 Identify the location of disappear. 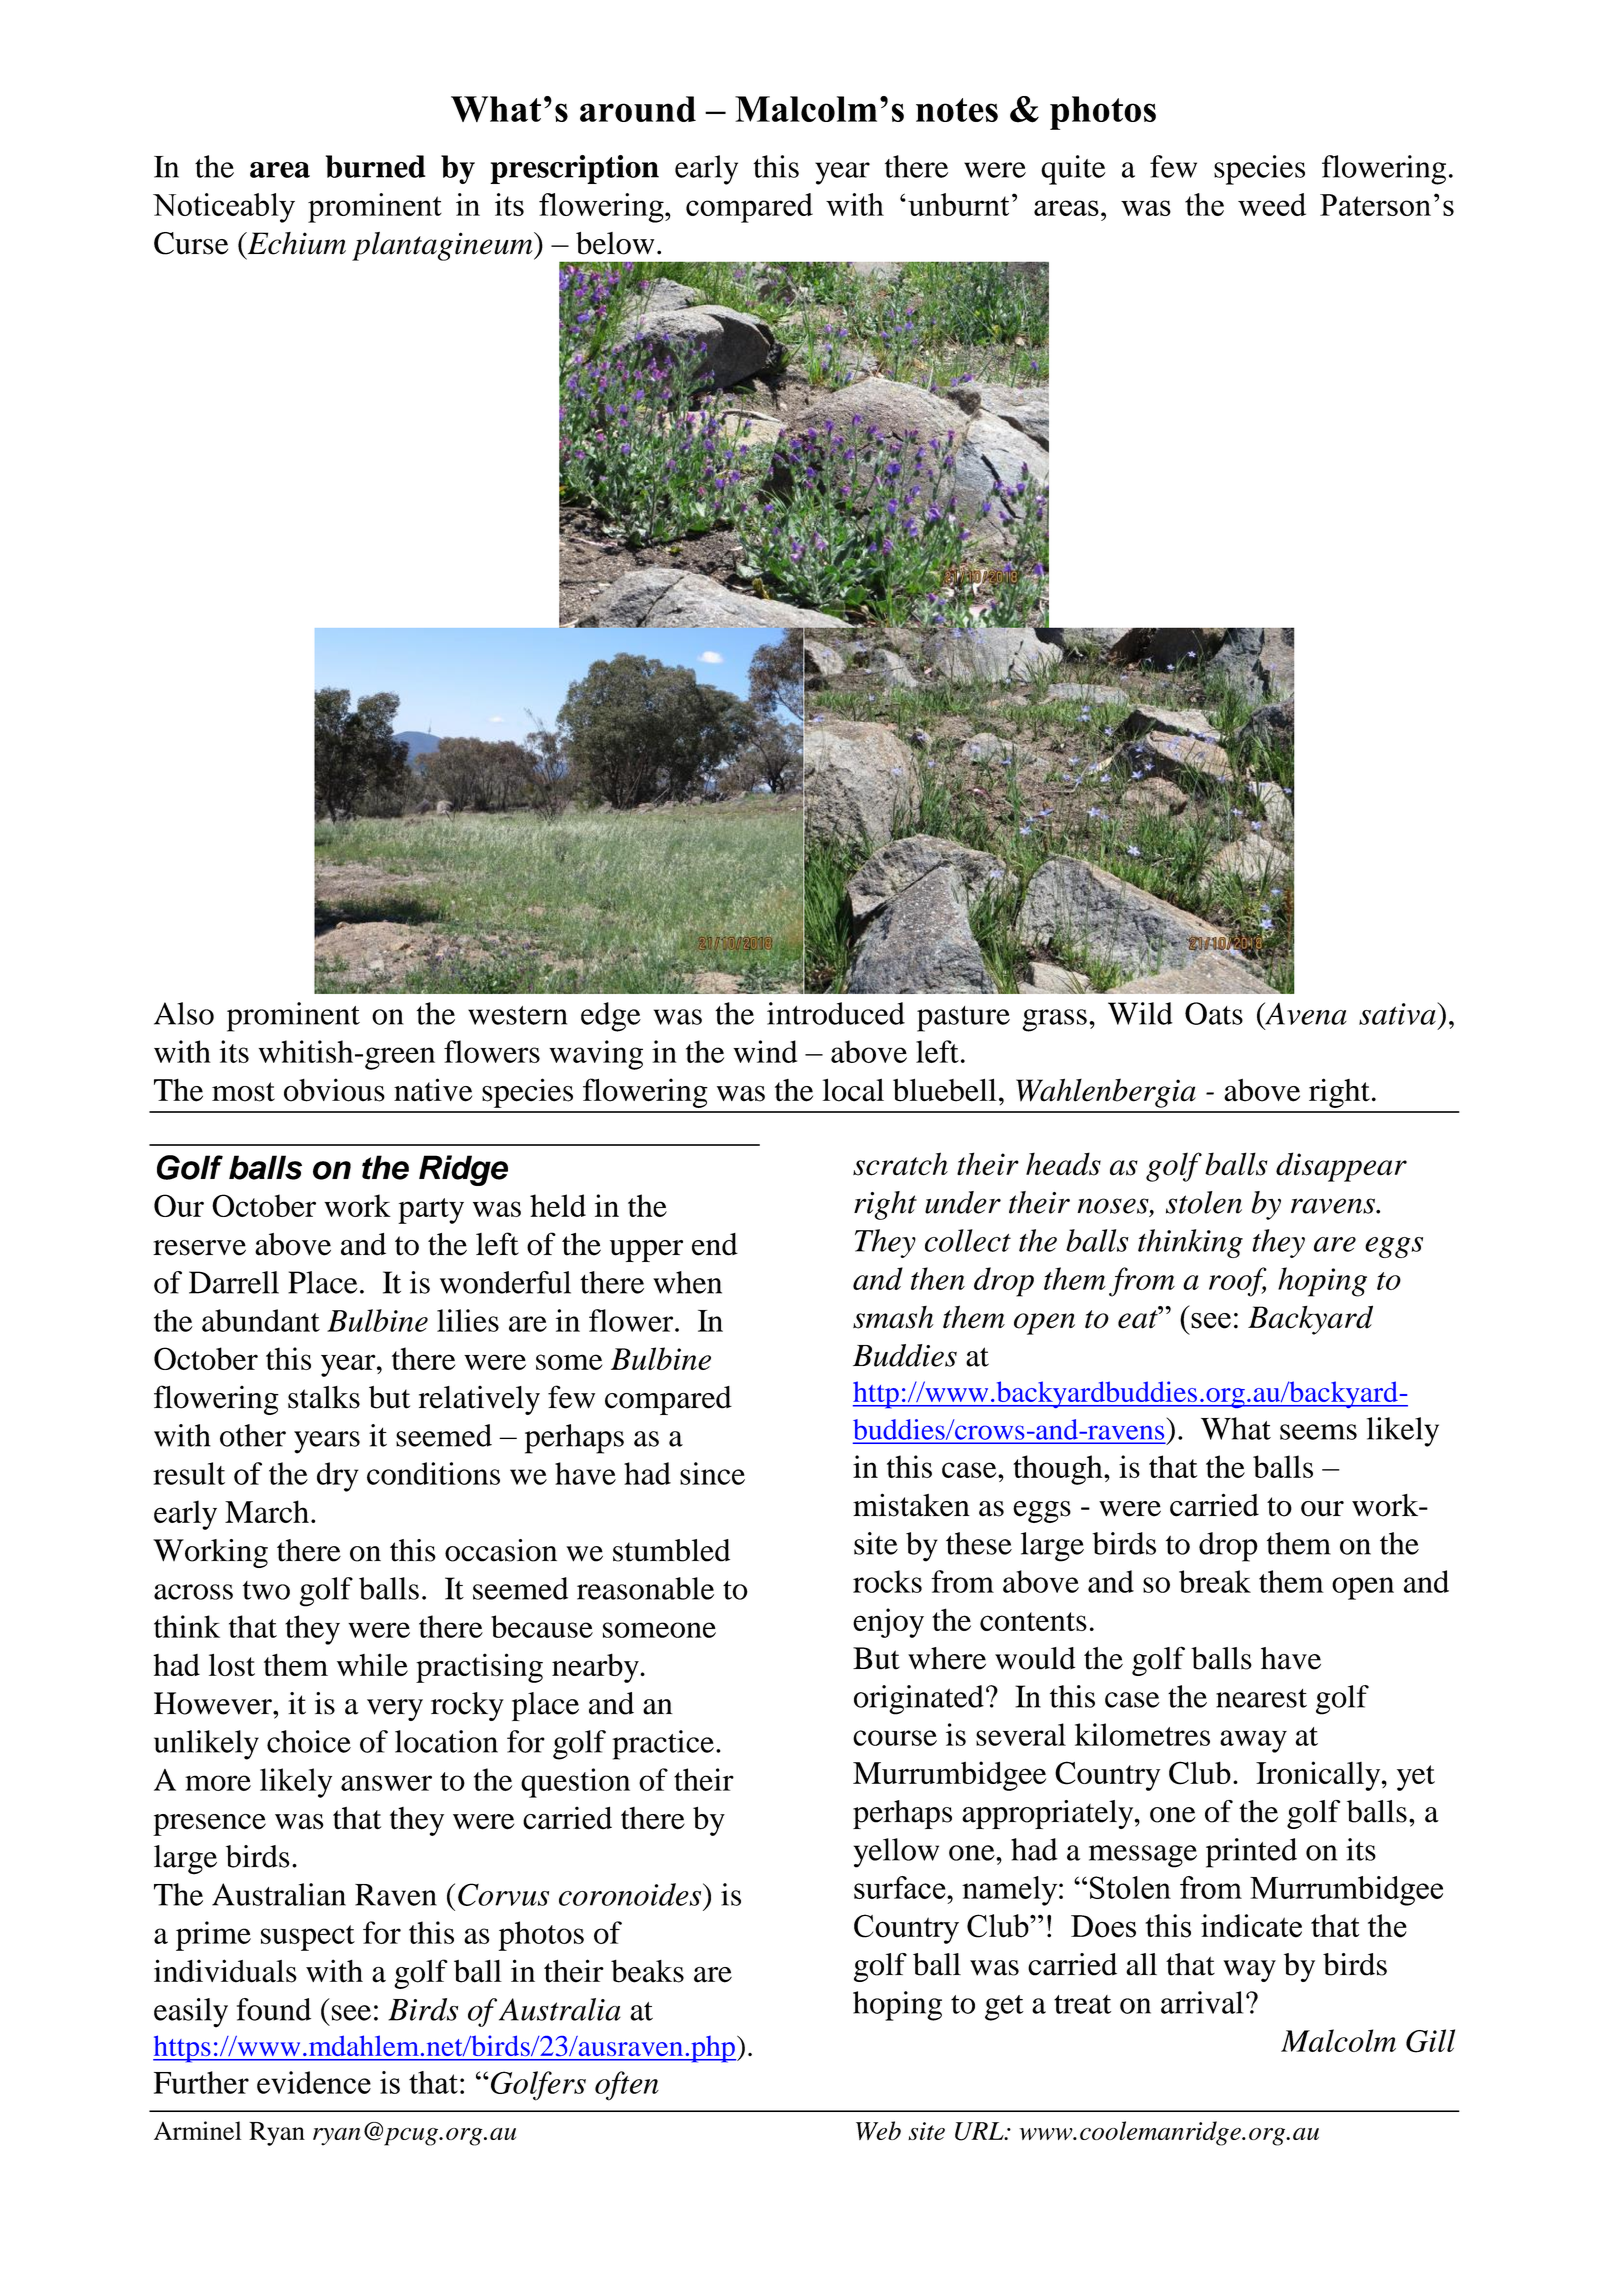
(1341, 1167).
